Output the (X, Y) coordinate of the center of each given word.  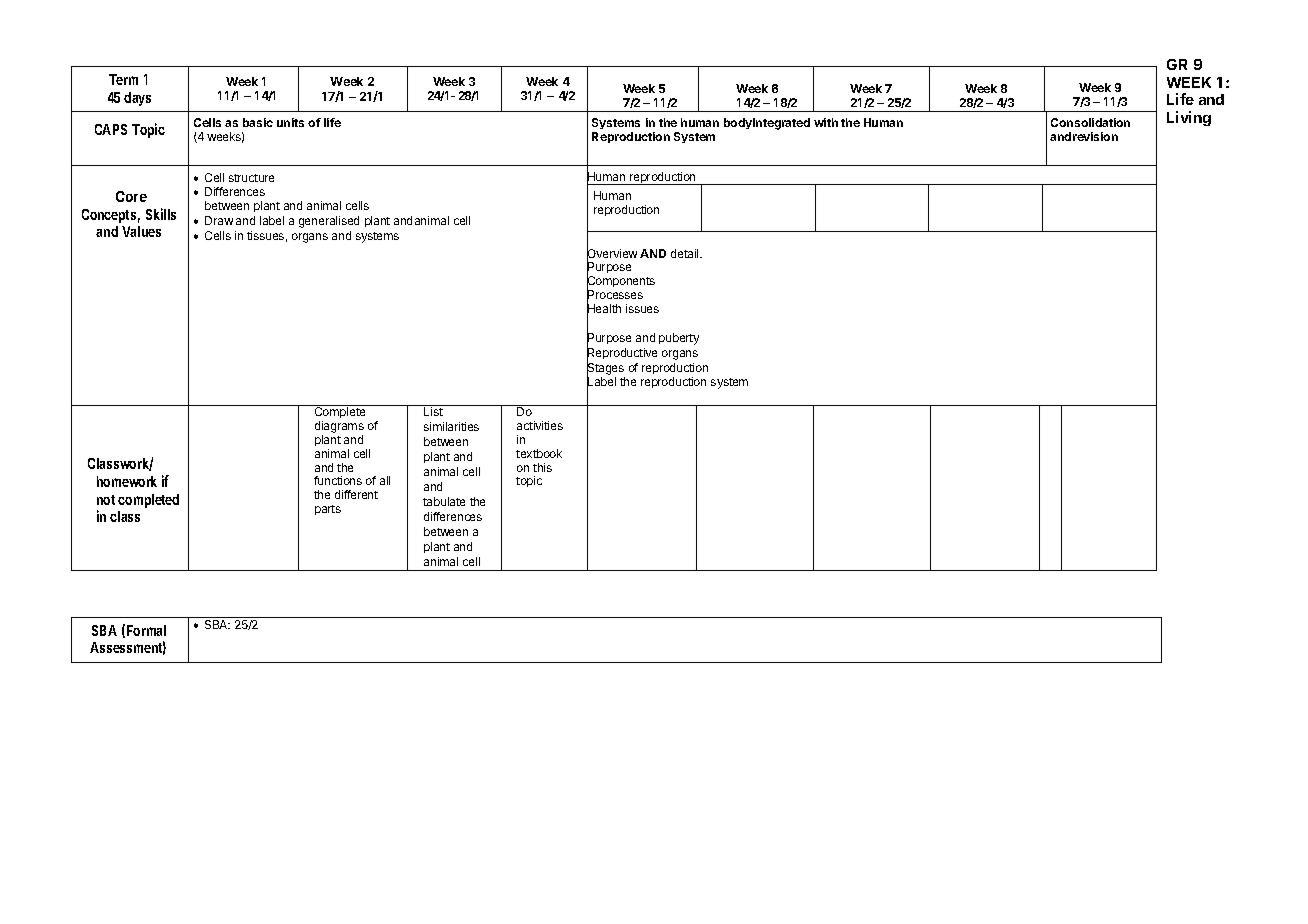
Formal (146, 630)
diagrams (339, 428)
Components (621, 282)
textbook (539, 453)
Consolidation (1090, 122)
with (826, 122)
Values (141, 231)
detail (686, 253)
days (137, 99)
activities (540, 425)
